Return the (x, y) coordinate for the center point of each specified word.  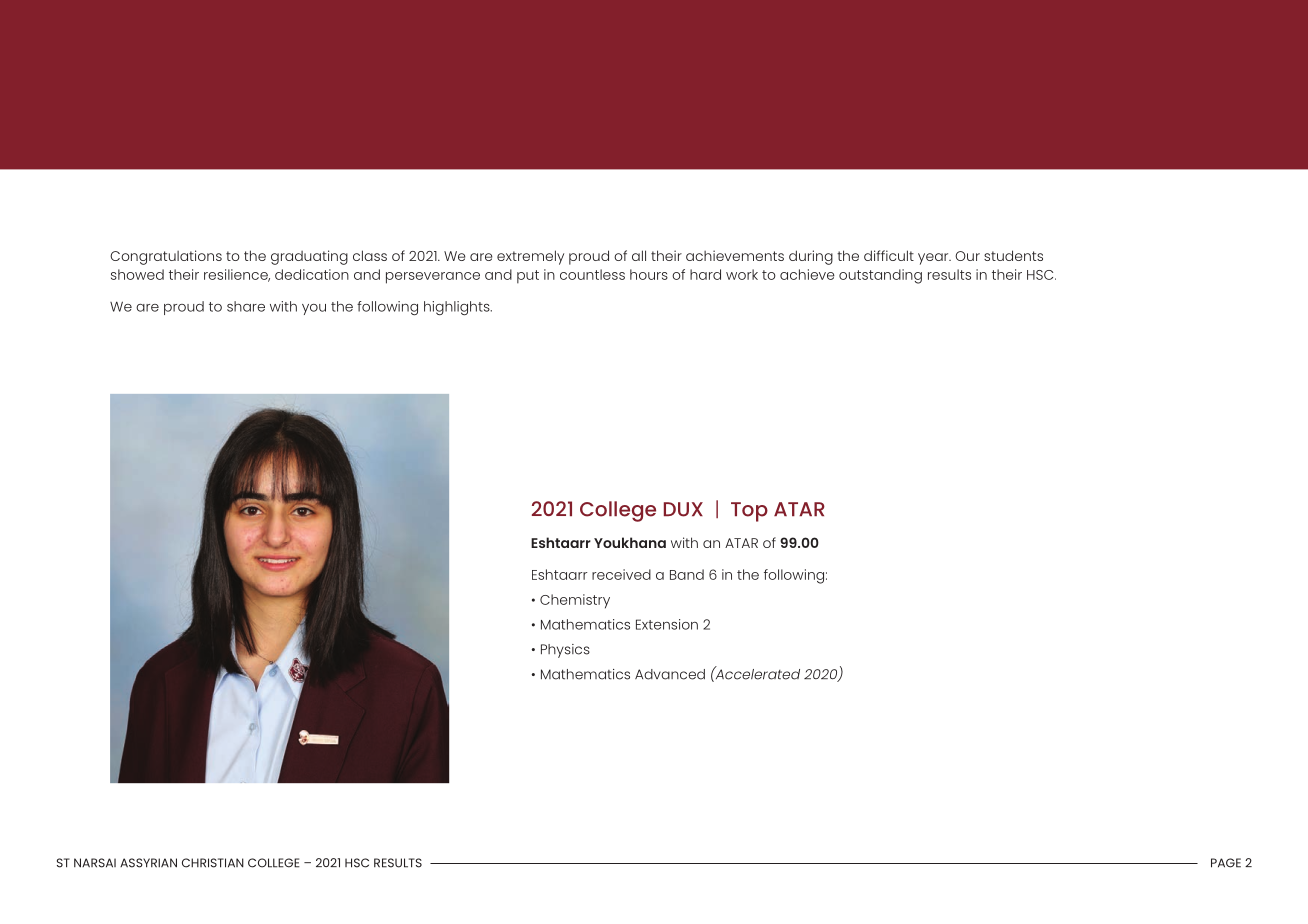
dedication (312, 274)
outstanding (880, 276)
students (1013, 255)
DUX (683, 509)
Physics (565, 651)
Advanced (670, 674)
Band (687, 574)
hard (705, 274)
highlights (458, 308)
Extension (667, 624)
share (246, 306)
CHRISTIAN (213, 863)
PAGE (1226, 863)
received (621, 574)
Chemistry (575, 601)
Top (749, 512)
